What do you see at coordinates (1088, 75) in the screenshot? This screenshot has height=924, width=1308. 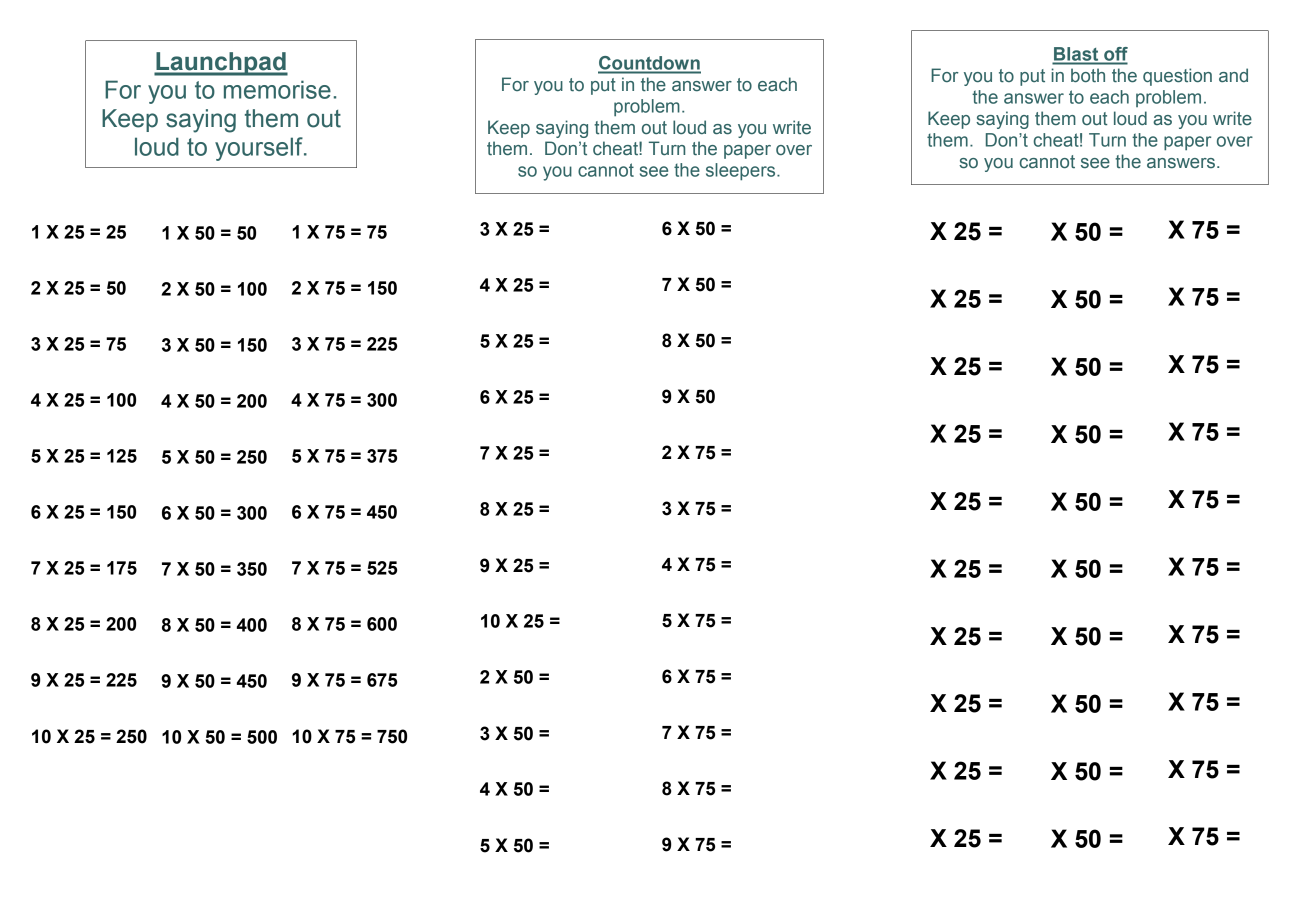 I see `both` at bounding box center [1088, 75].
